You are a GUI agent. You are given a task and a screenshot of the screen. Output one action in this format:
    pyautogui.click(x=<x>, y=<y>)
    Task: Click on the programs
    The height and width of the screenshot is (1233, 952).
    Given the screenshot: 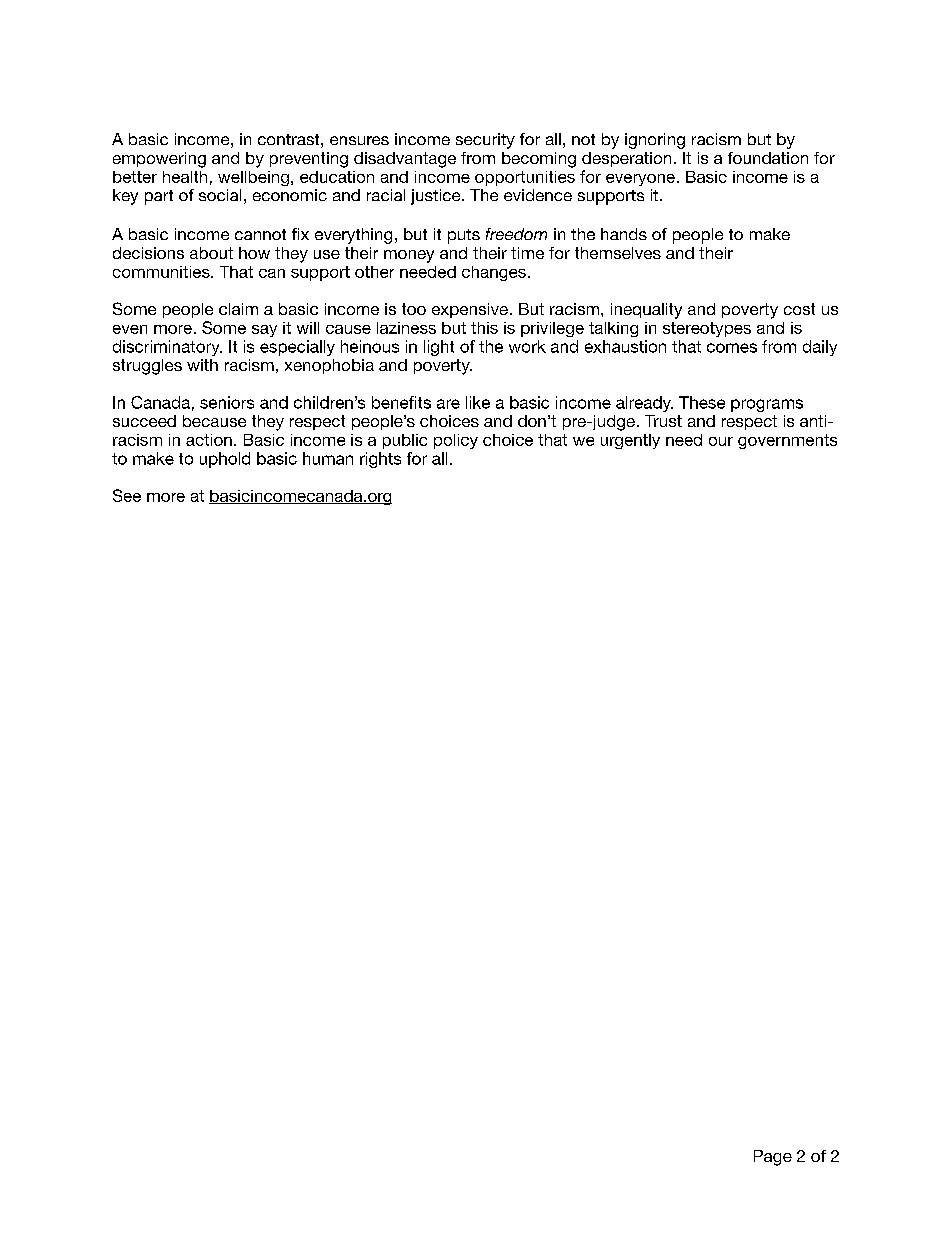 What is the action you would take?
    pyautogui.click(x=767, y=405)
